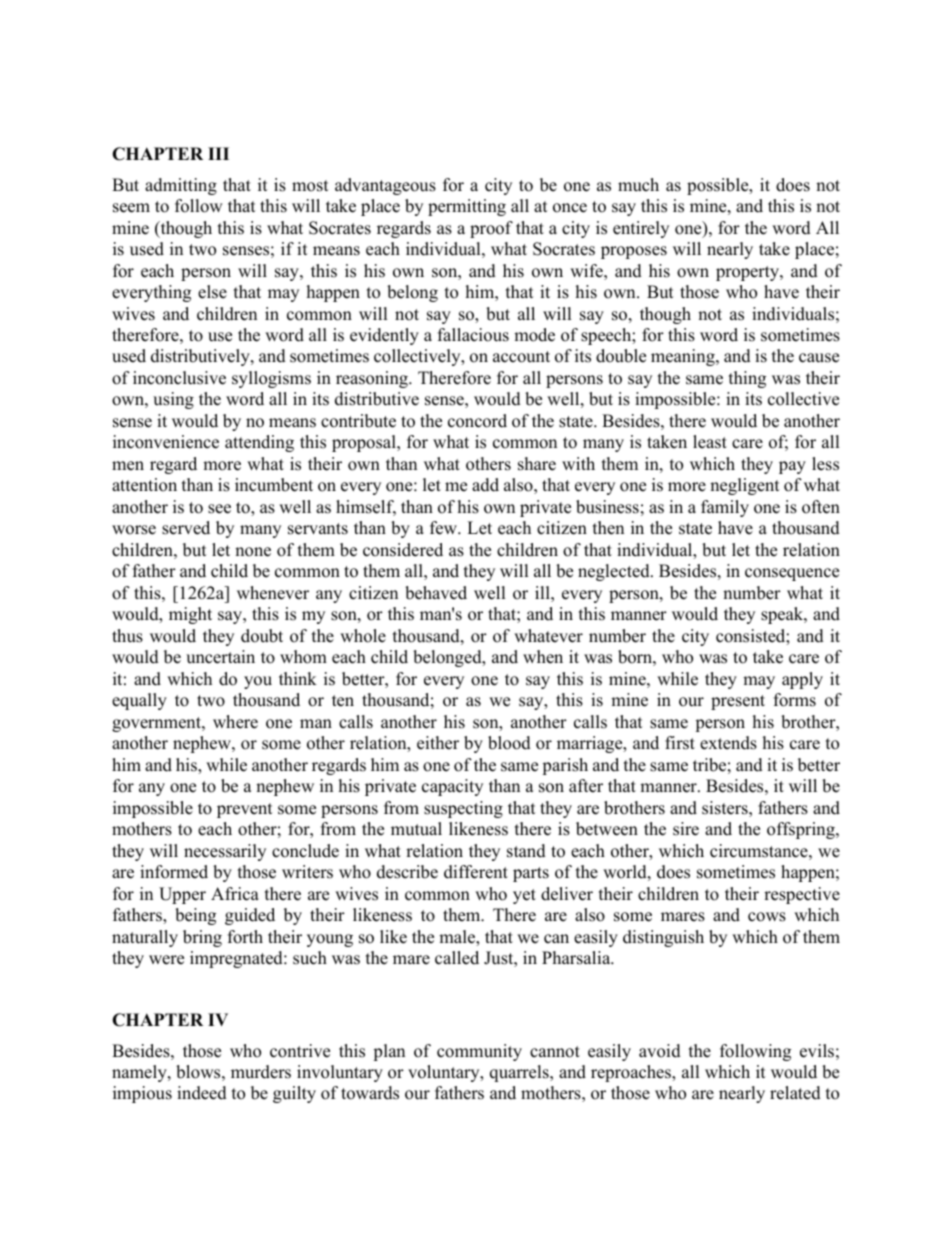 This screenshot has height=1233, width=952. I want to click on permitting, so click(467, 207).
